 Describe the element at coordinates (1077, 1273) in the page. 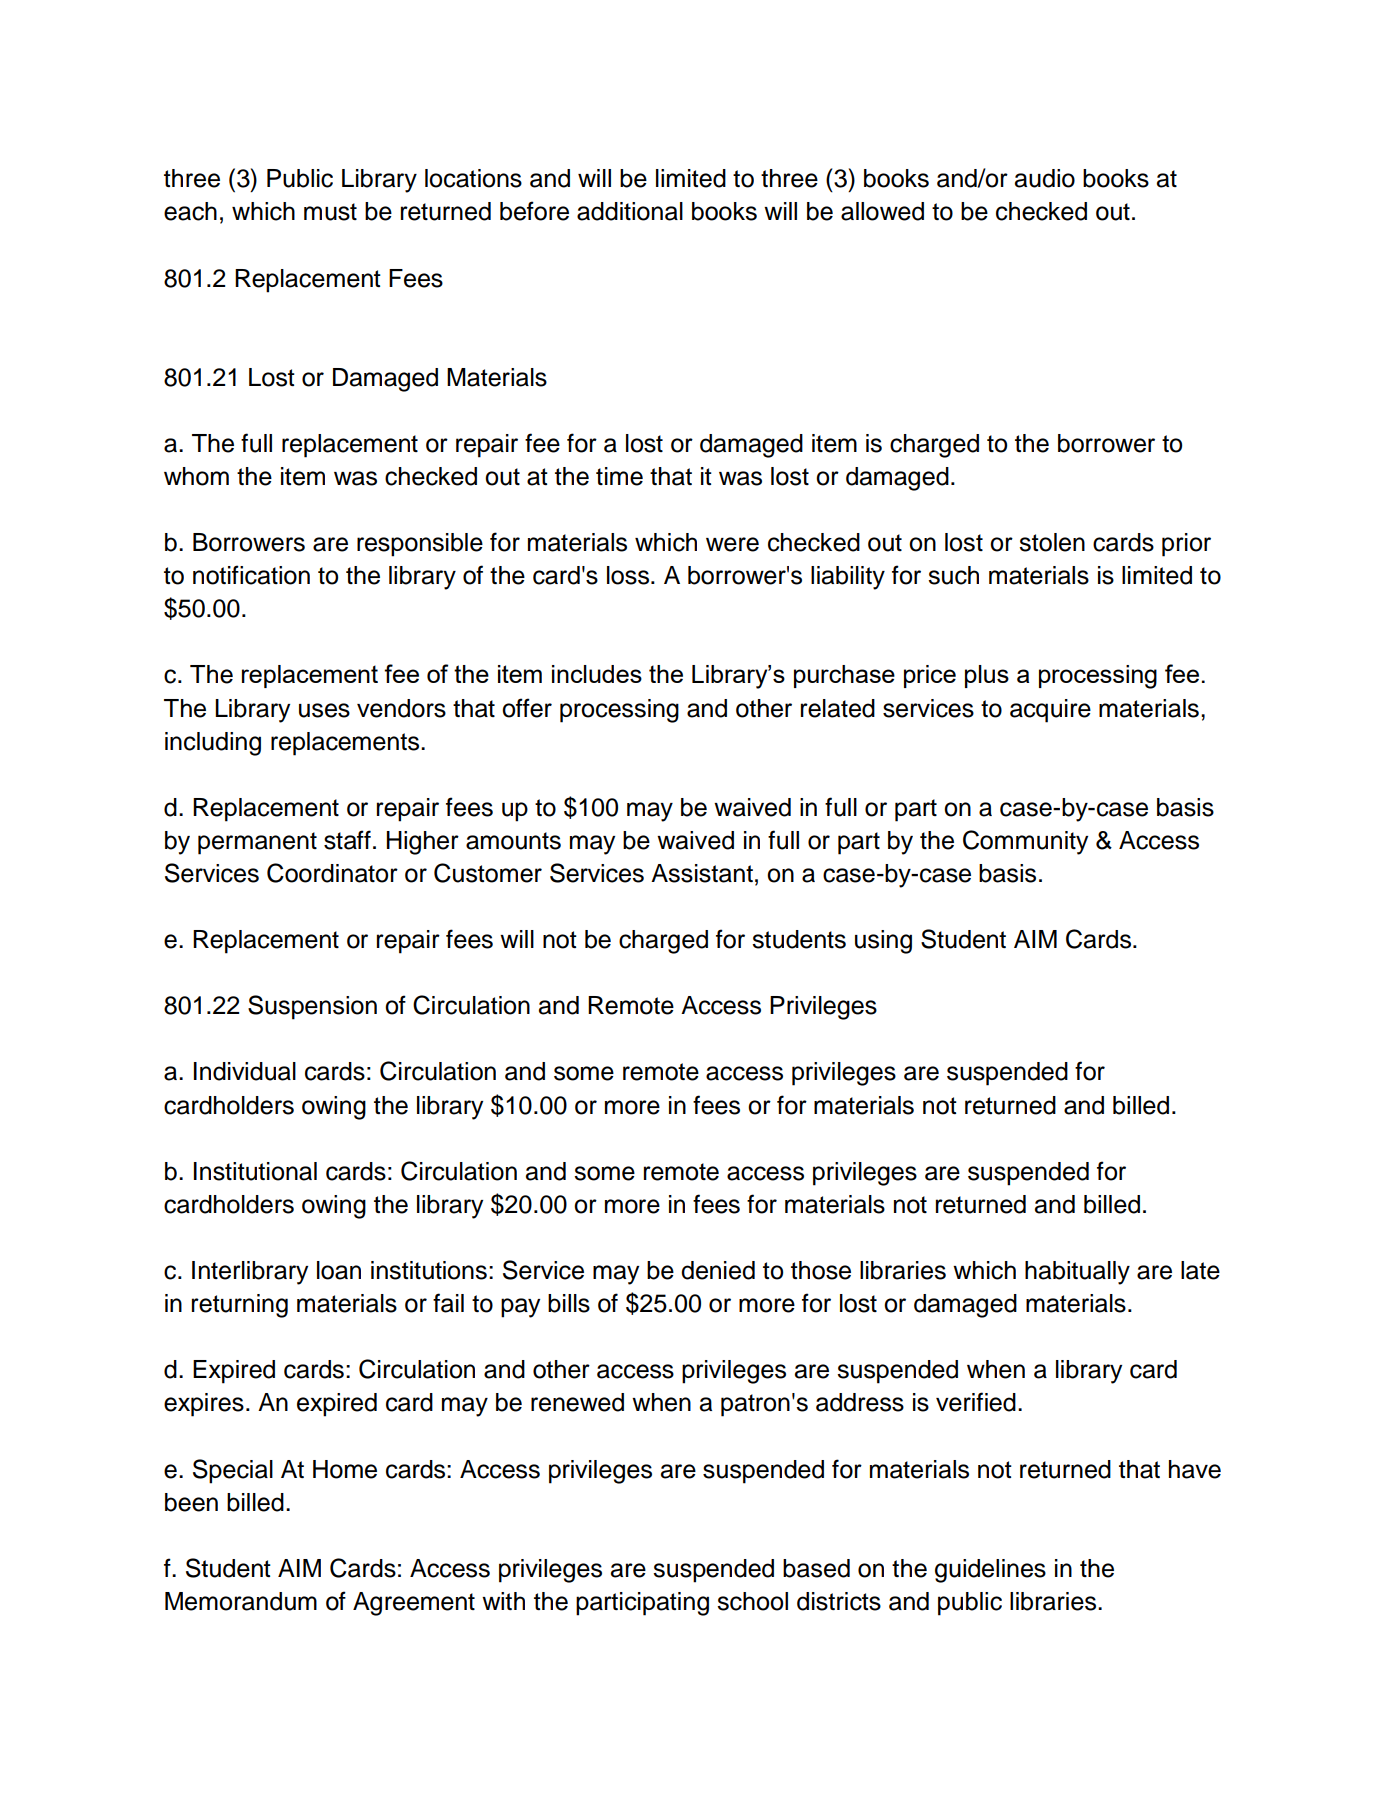

I see `habitually` at that location.
